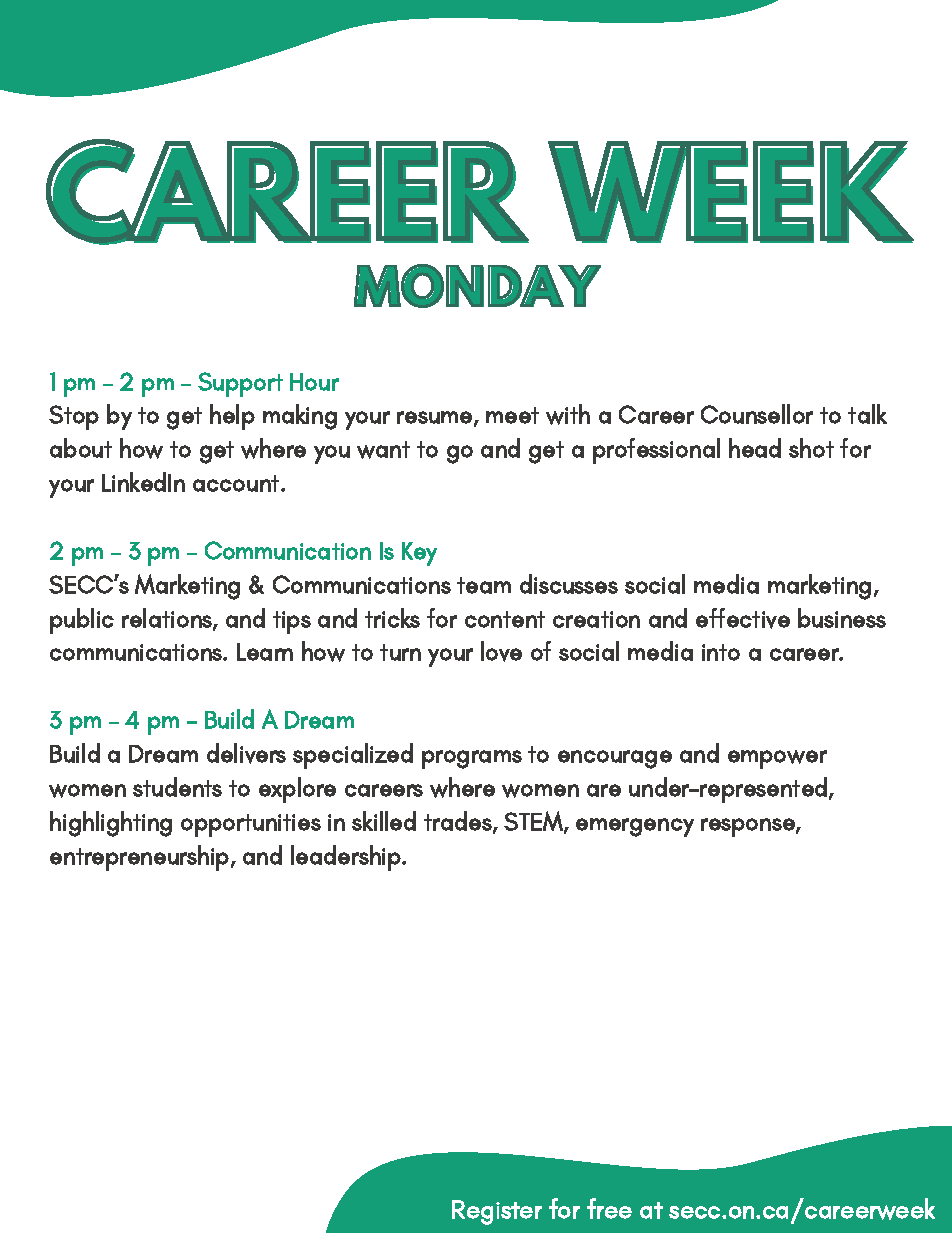 Image resolution: width=952 pixels, height=1233 pixels. I want to click on students, so click(177, 787).
